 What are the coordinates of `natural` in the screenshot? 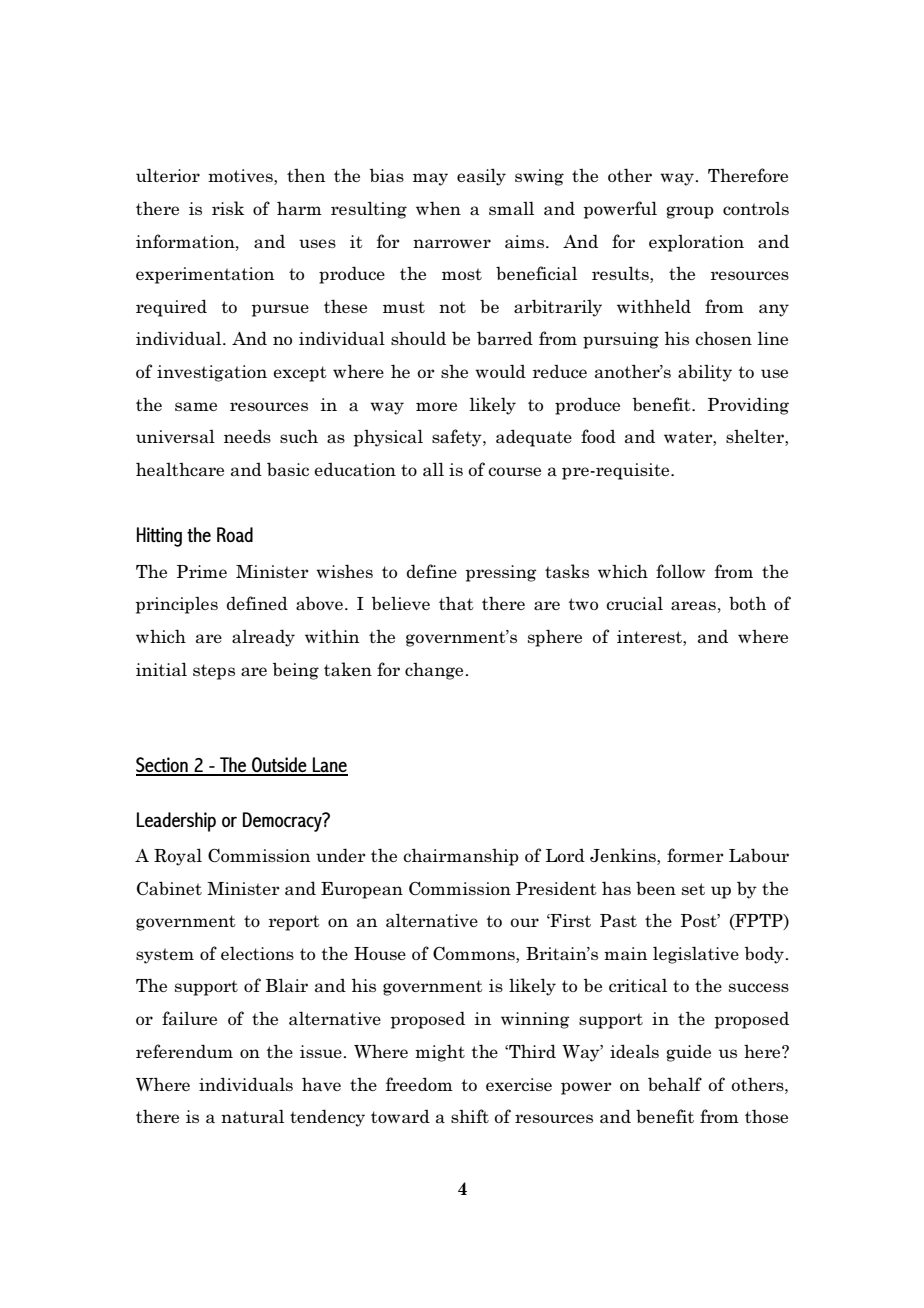 It's located at (252, 1116).
